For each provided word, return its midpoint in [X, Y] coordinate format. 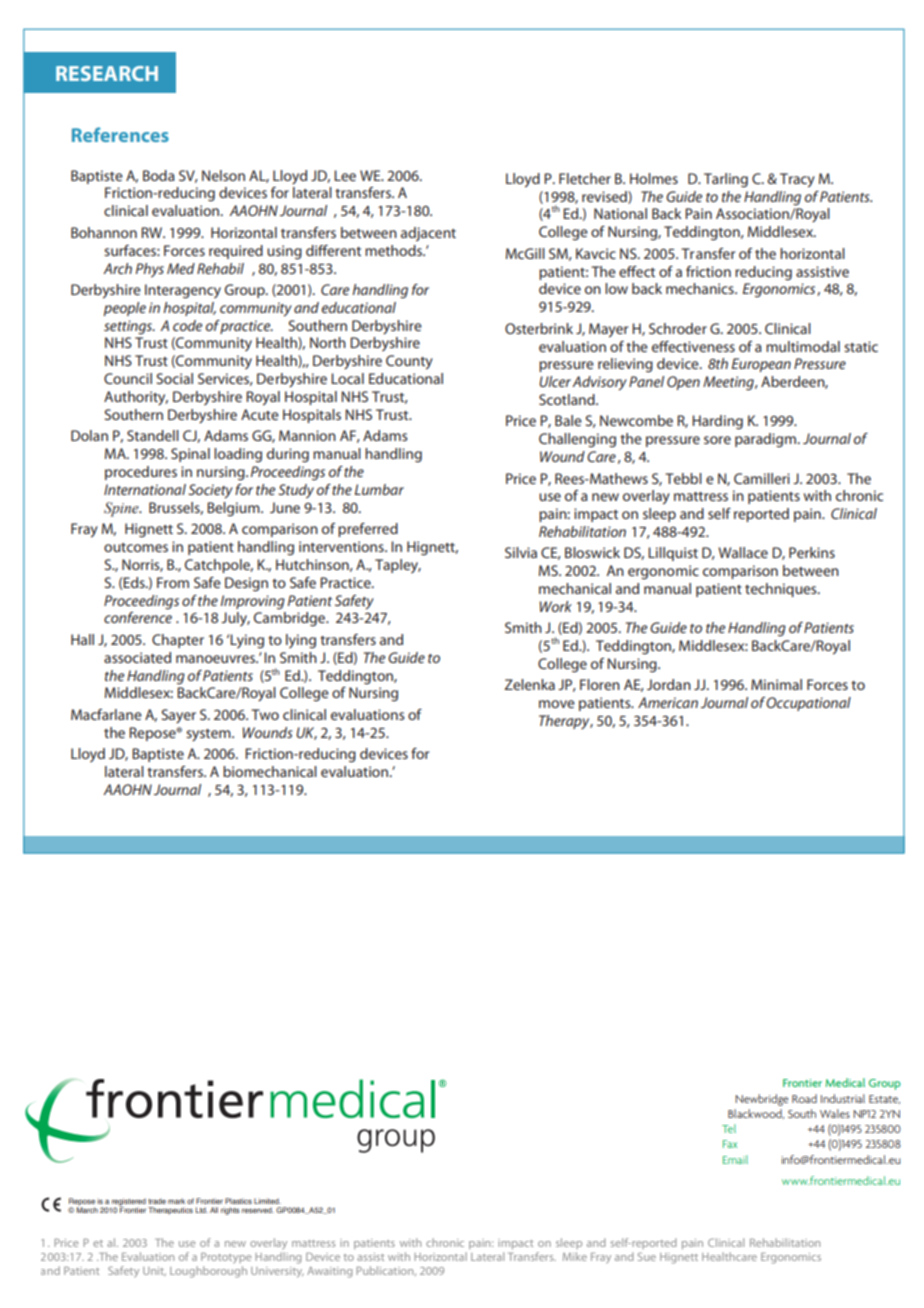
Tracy [797, 180]
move [557, 704]
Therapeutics [170, 1211]
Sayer [178, 716]
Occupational [808, 704]
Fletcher [585, 178]
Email [735, 1159]
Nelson [223, 175]
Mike [575, 1256]
